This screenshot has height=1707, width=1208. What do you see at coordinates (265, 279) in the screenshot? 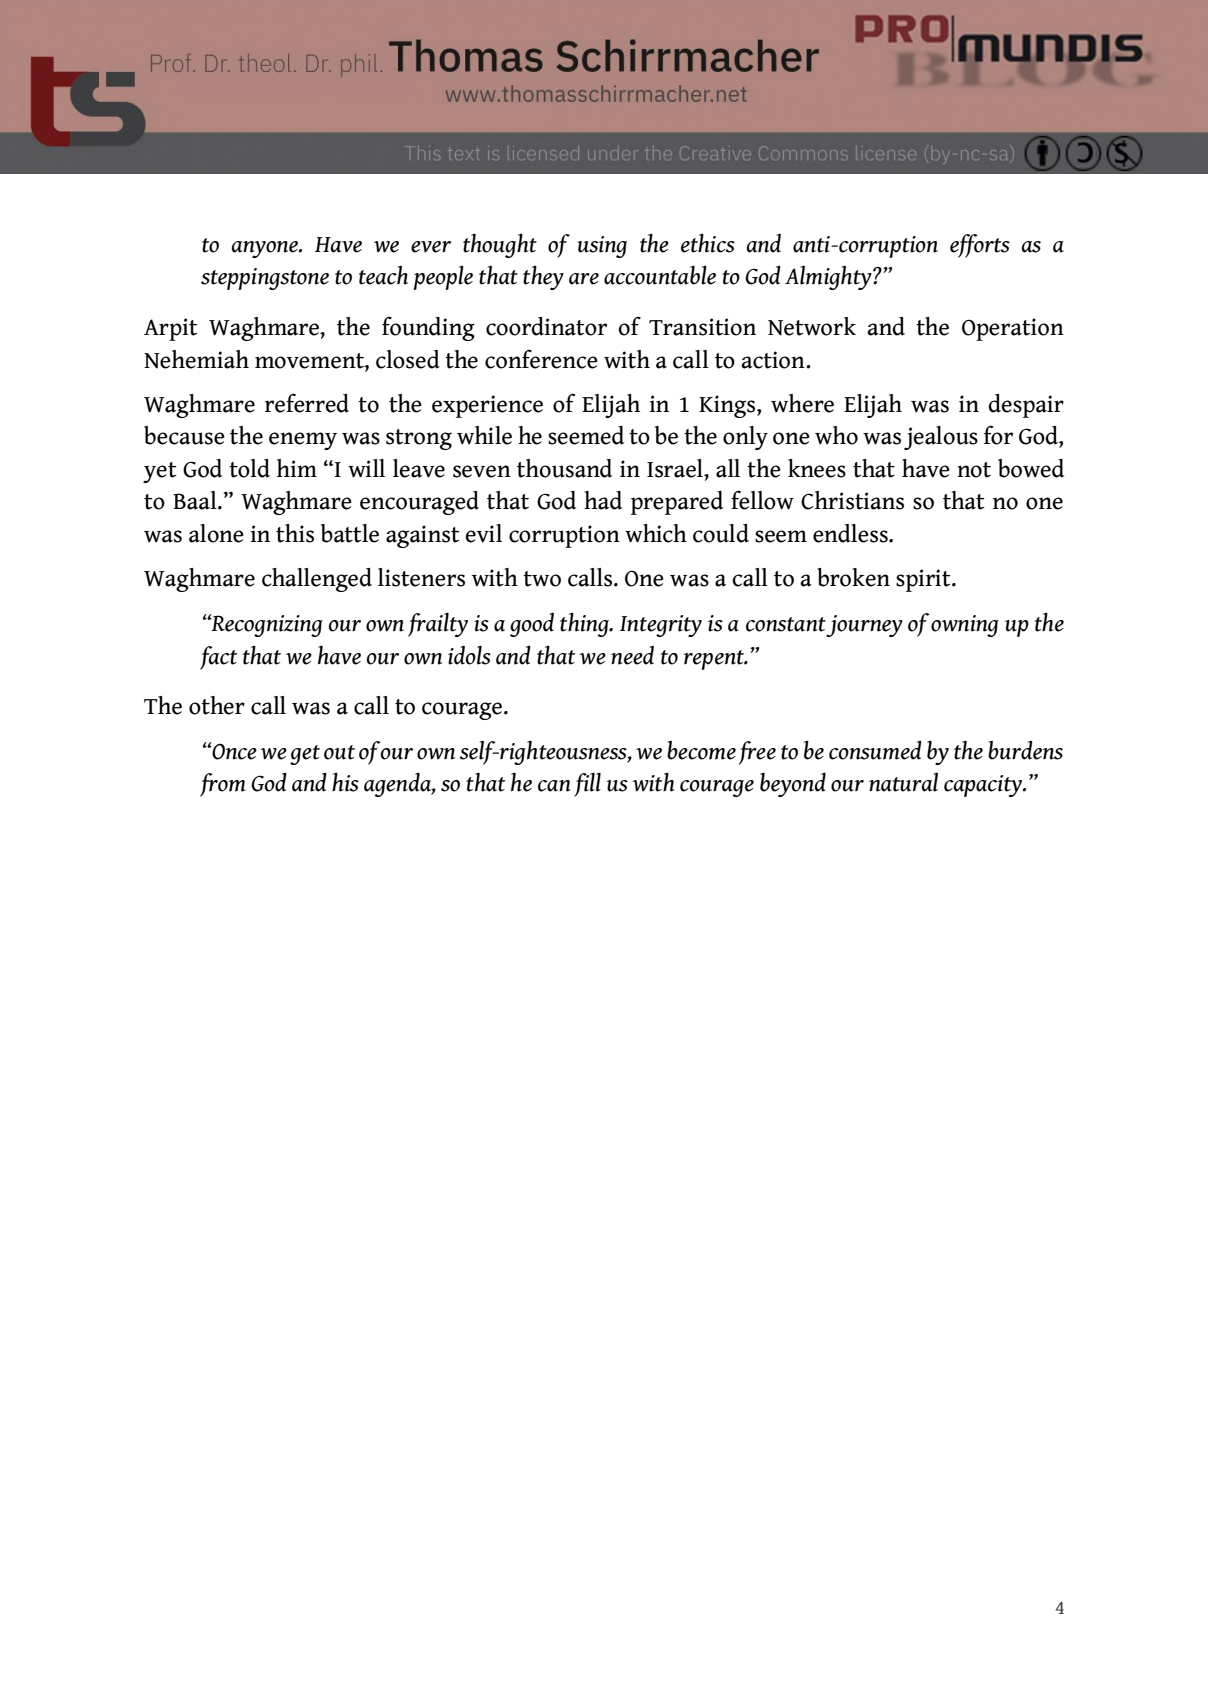
I see `steppingstone` at bounding box center [265, 279].
